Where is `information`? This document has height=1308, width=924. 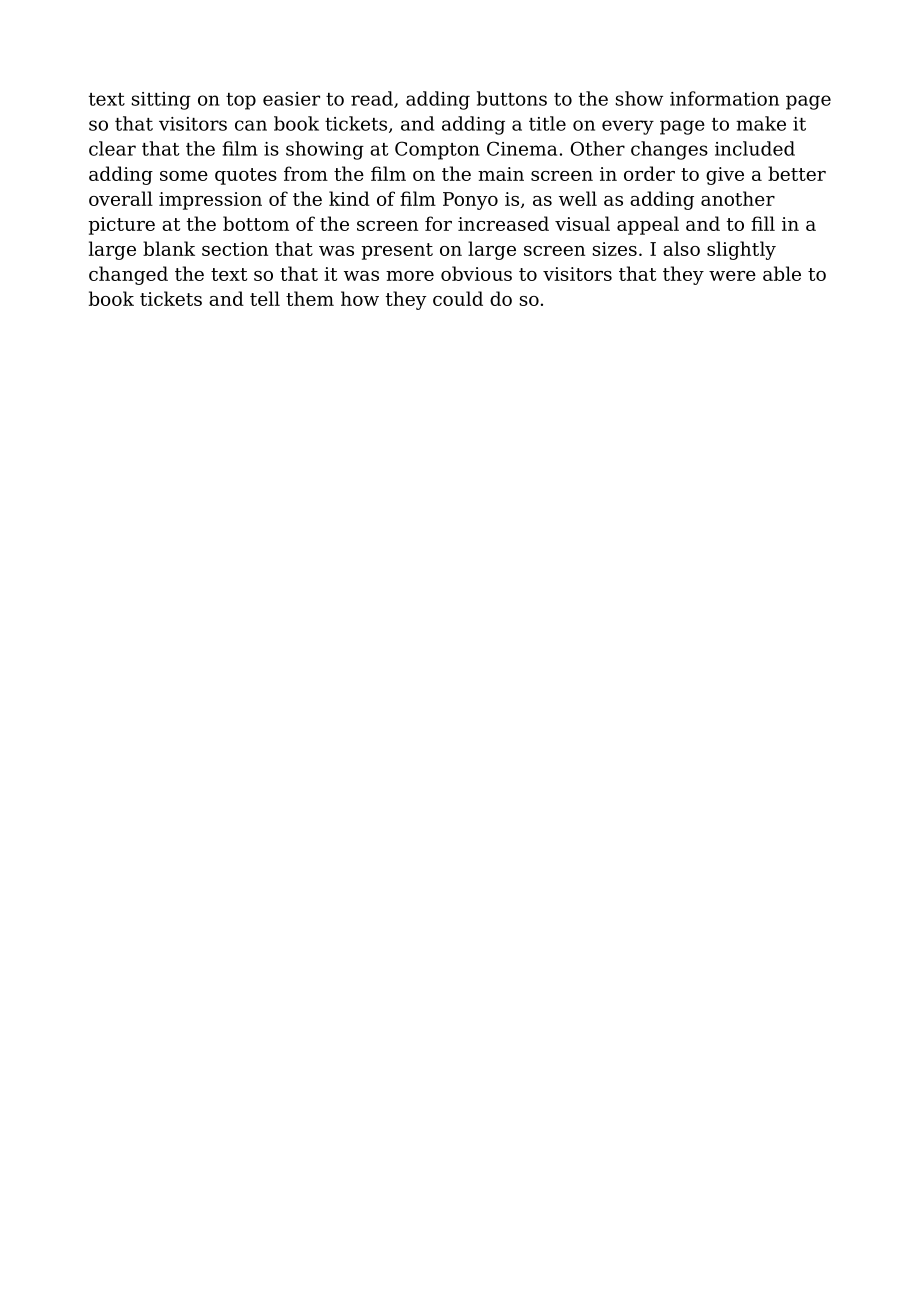 information is located at coordinates (724, 98).
